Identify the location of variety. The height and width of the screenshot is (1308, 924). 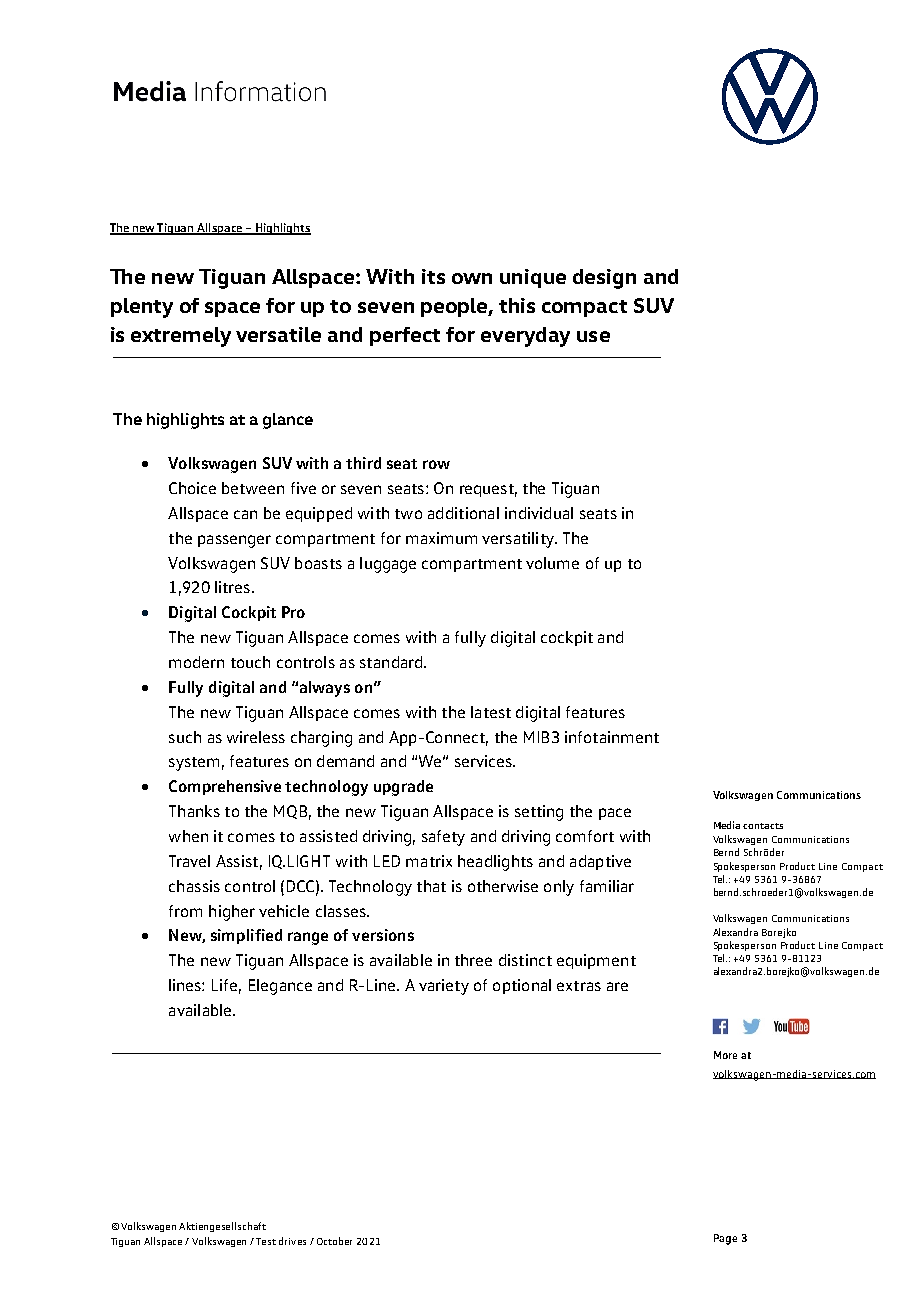
(444, 987).
